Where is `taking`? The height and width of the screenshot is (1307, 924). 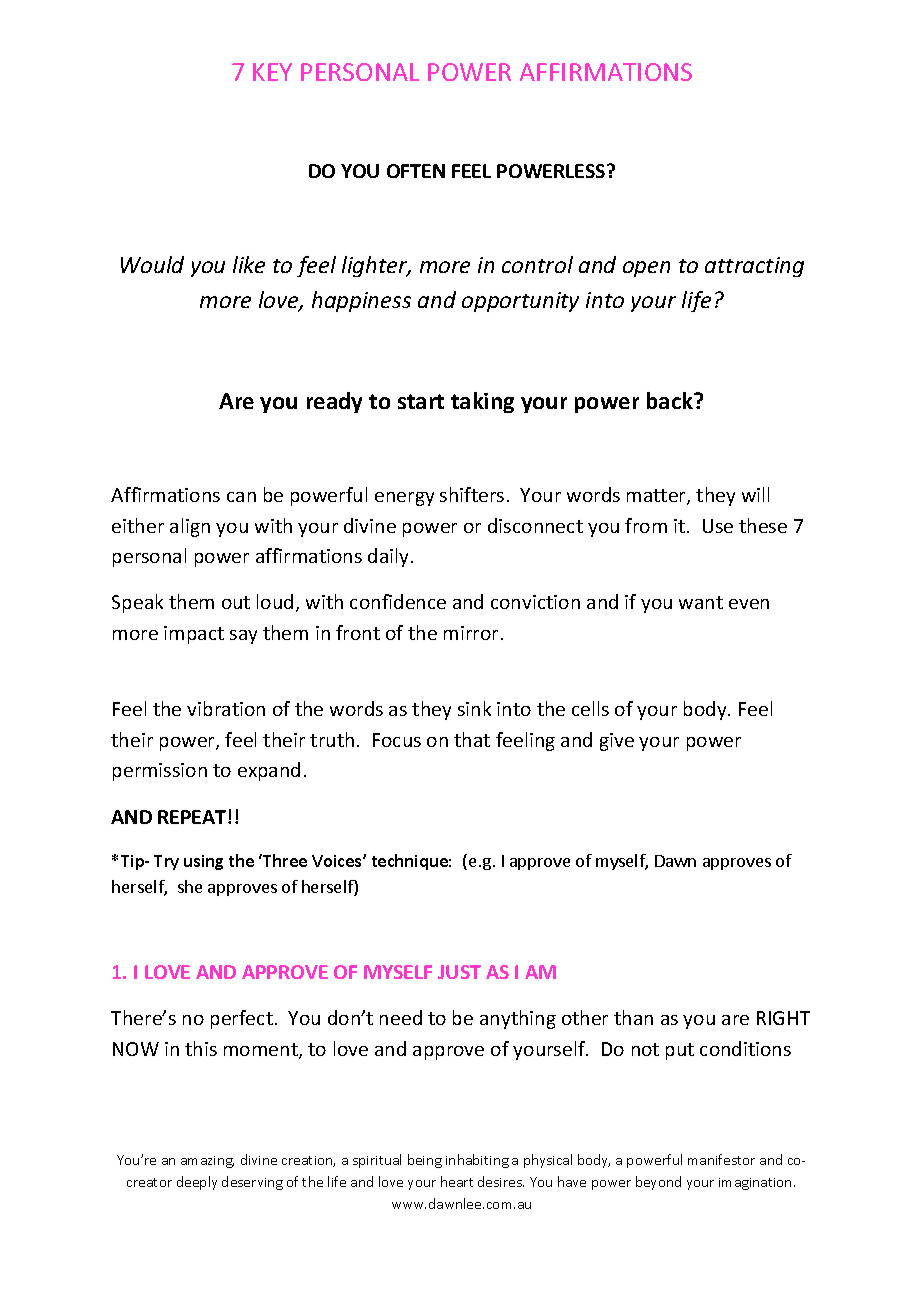
taking is located at coordinates (482, 402).
